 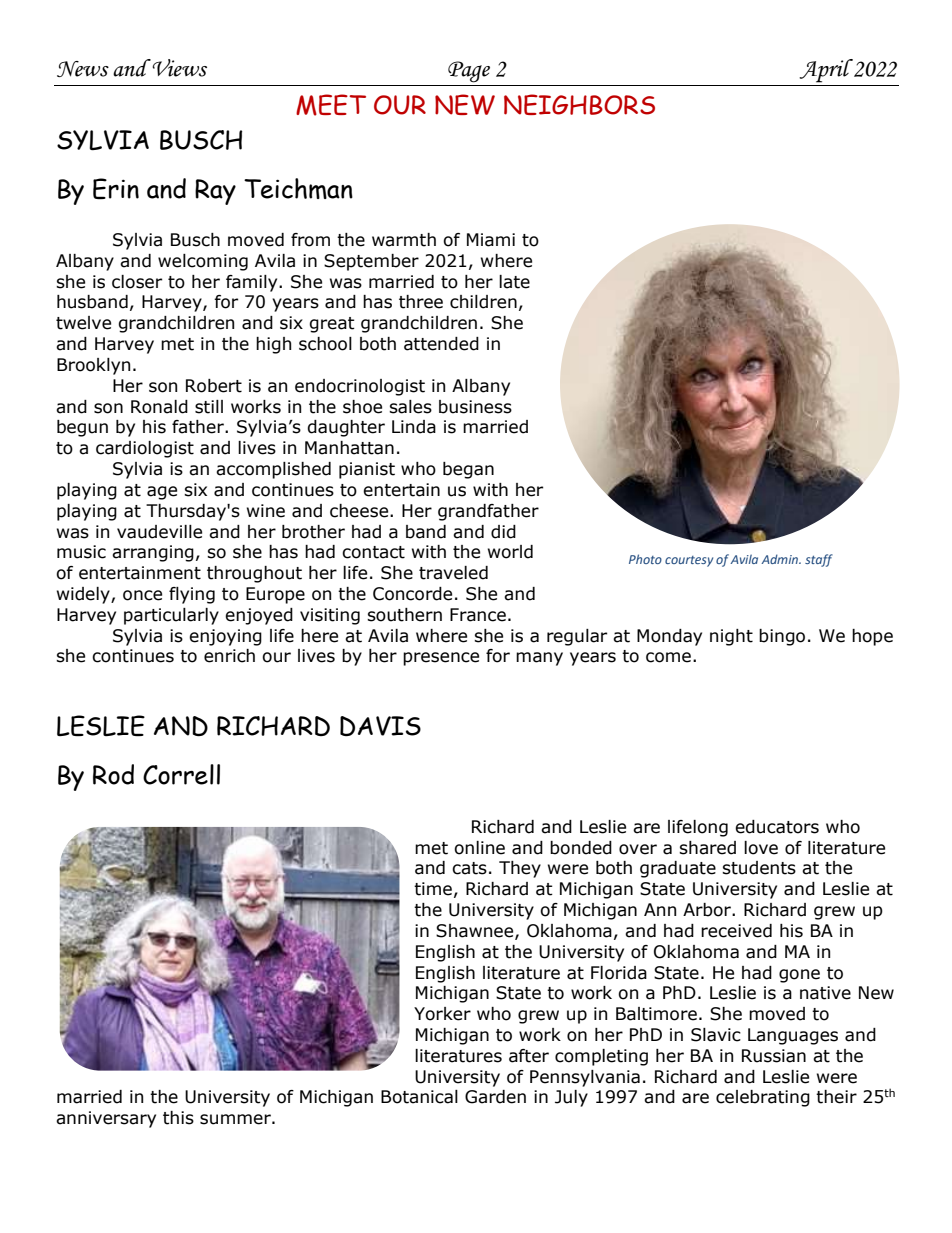 I want to click on this, so click(x=178, y=1118).
